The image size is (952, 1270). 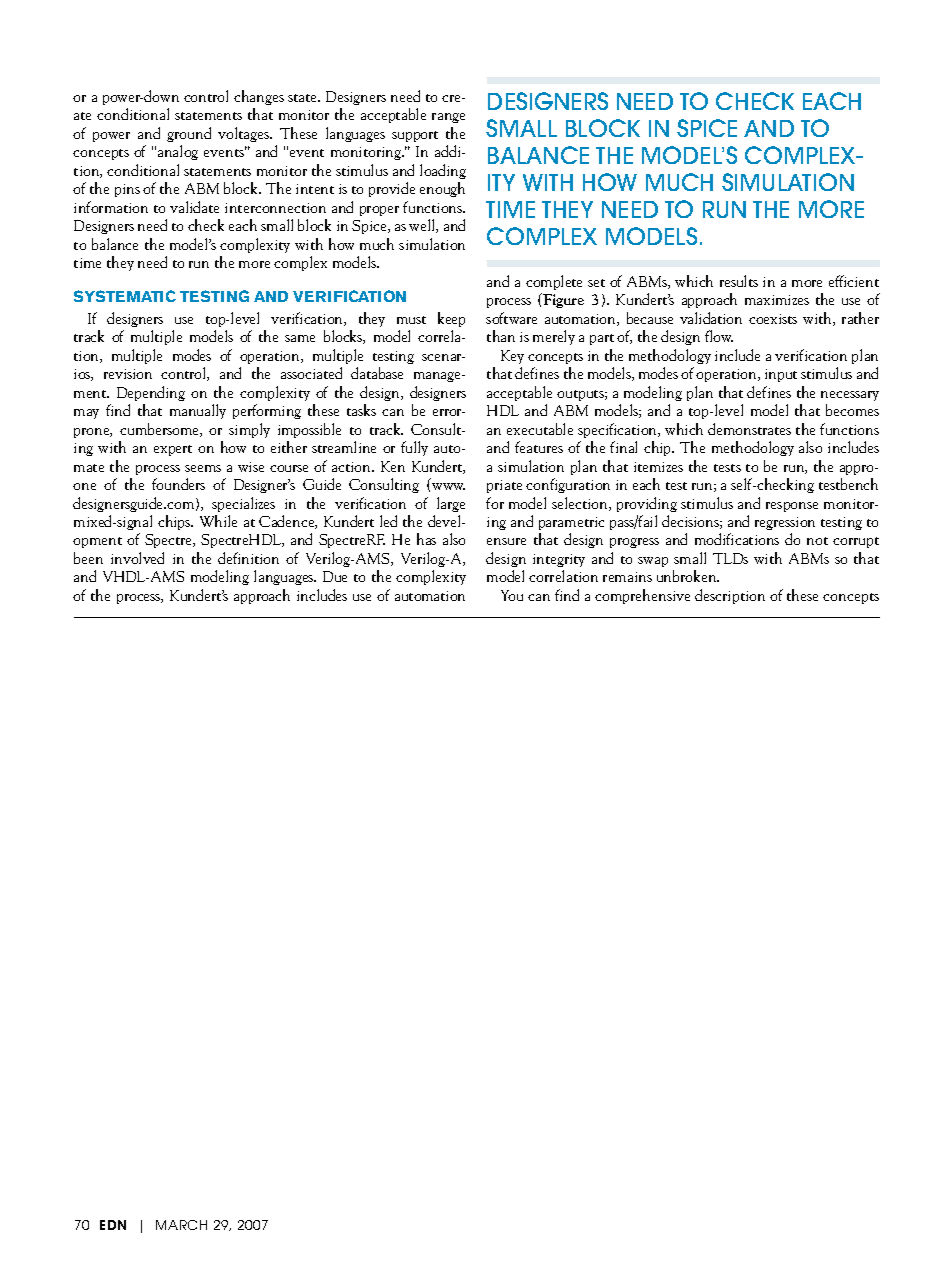 What do you see at coordinates (181, 1225) in the page?
I see `march` at bounding box center [181, 1225].
